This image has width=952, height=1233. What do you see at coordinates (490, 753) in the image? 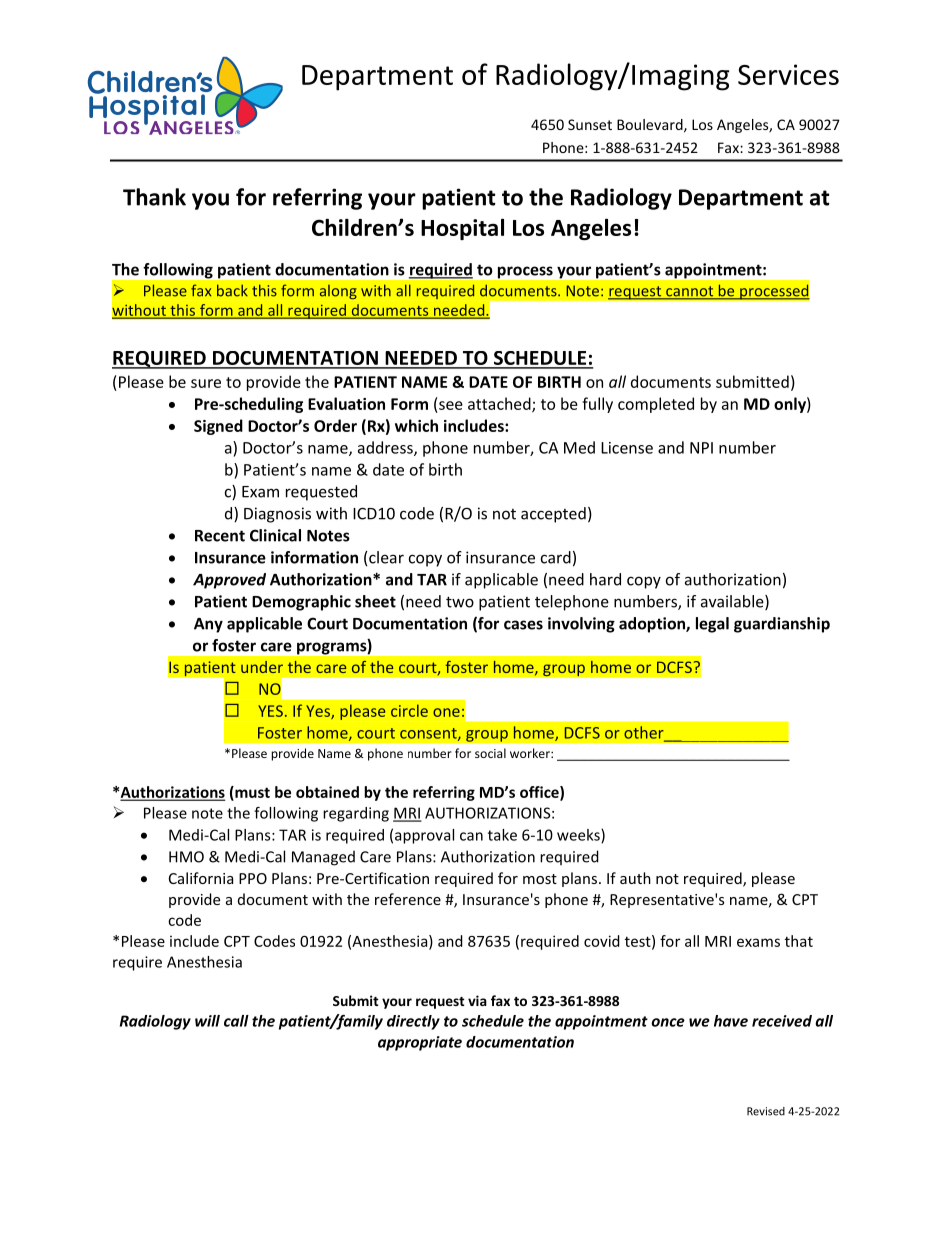
I see `social` at bounding box center [490, 753].
